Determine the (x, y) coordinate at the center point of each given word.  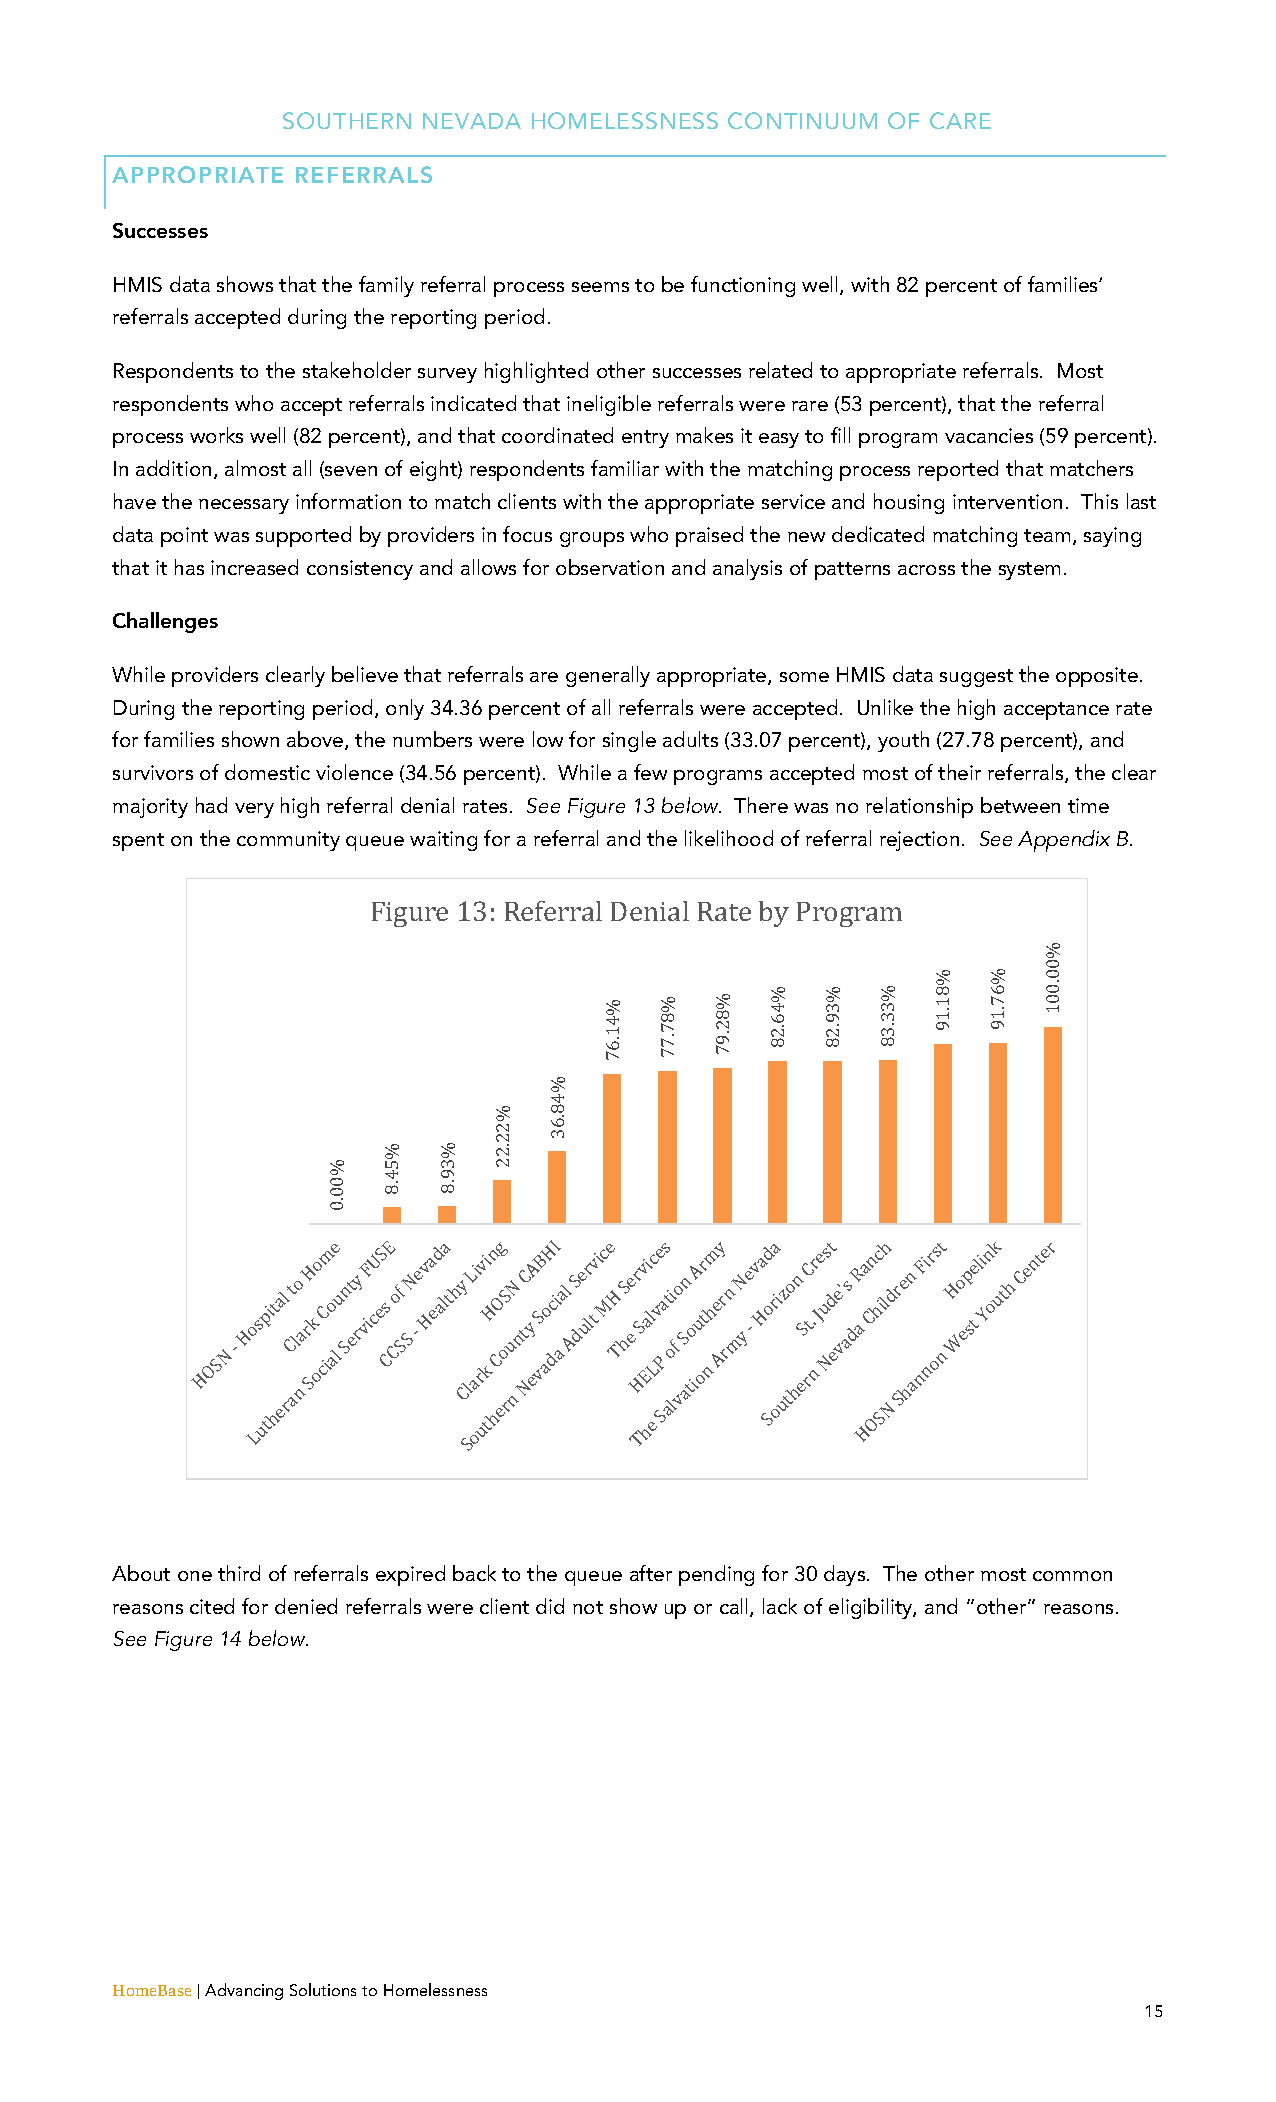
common (1072, 1576)
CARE (960, 120)
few (650, 772)
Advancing (244, 1991)
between (1020, 805)
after (651, 1573)
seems (600, 287)
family (386, 286)
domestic (267, 772)
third (239, 1573)
